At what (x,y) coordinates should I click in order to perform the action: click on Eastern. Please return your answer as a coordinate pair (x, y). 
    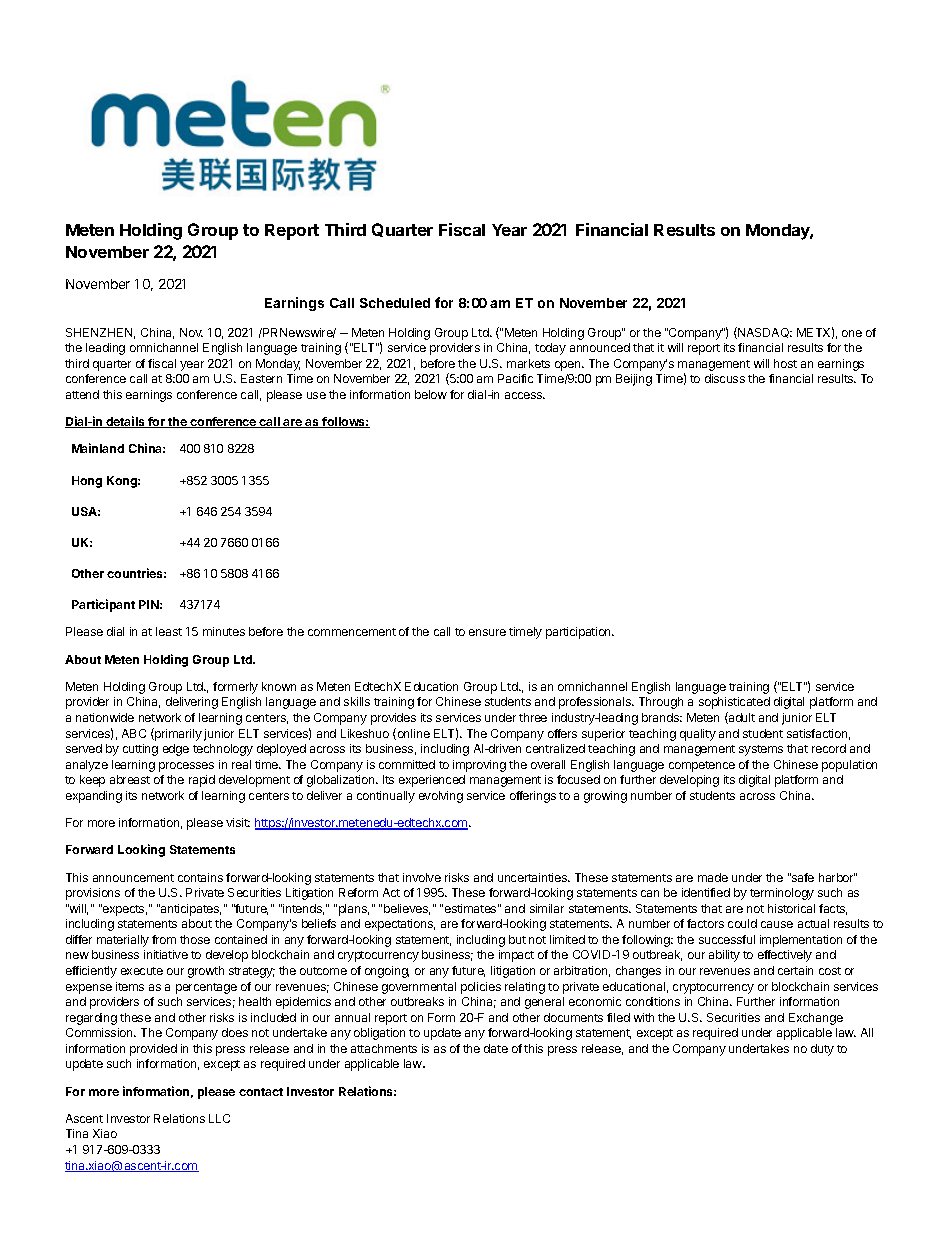
    Looking at the image, I should click on (261, 378).
